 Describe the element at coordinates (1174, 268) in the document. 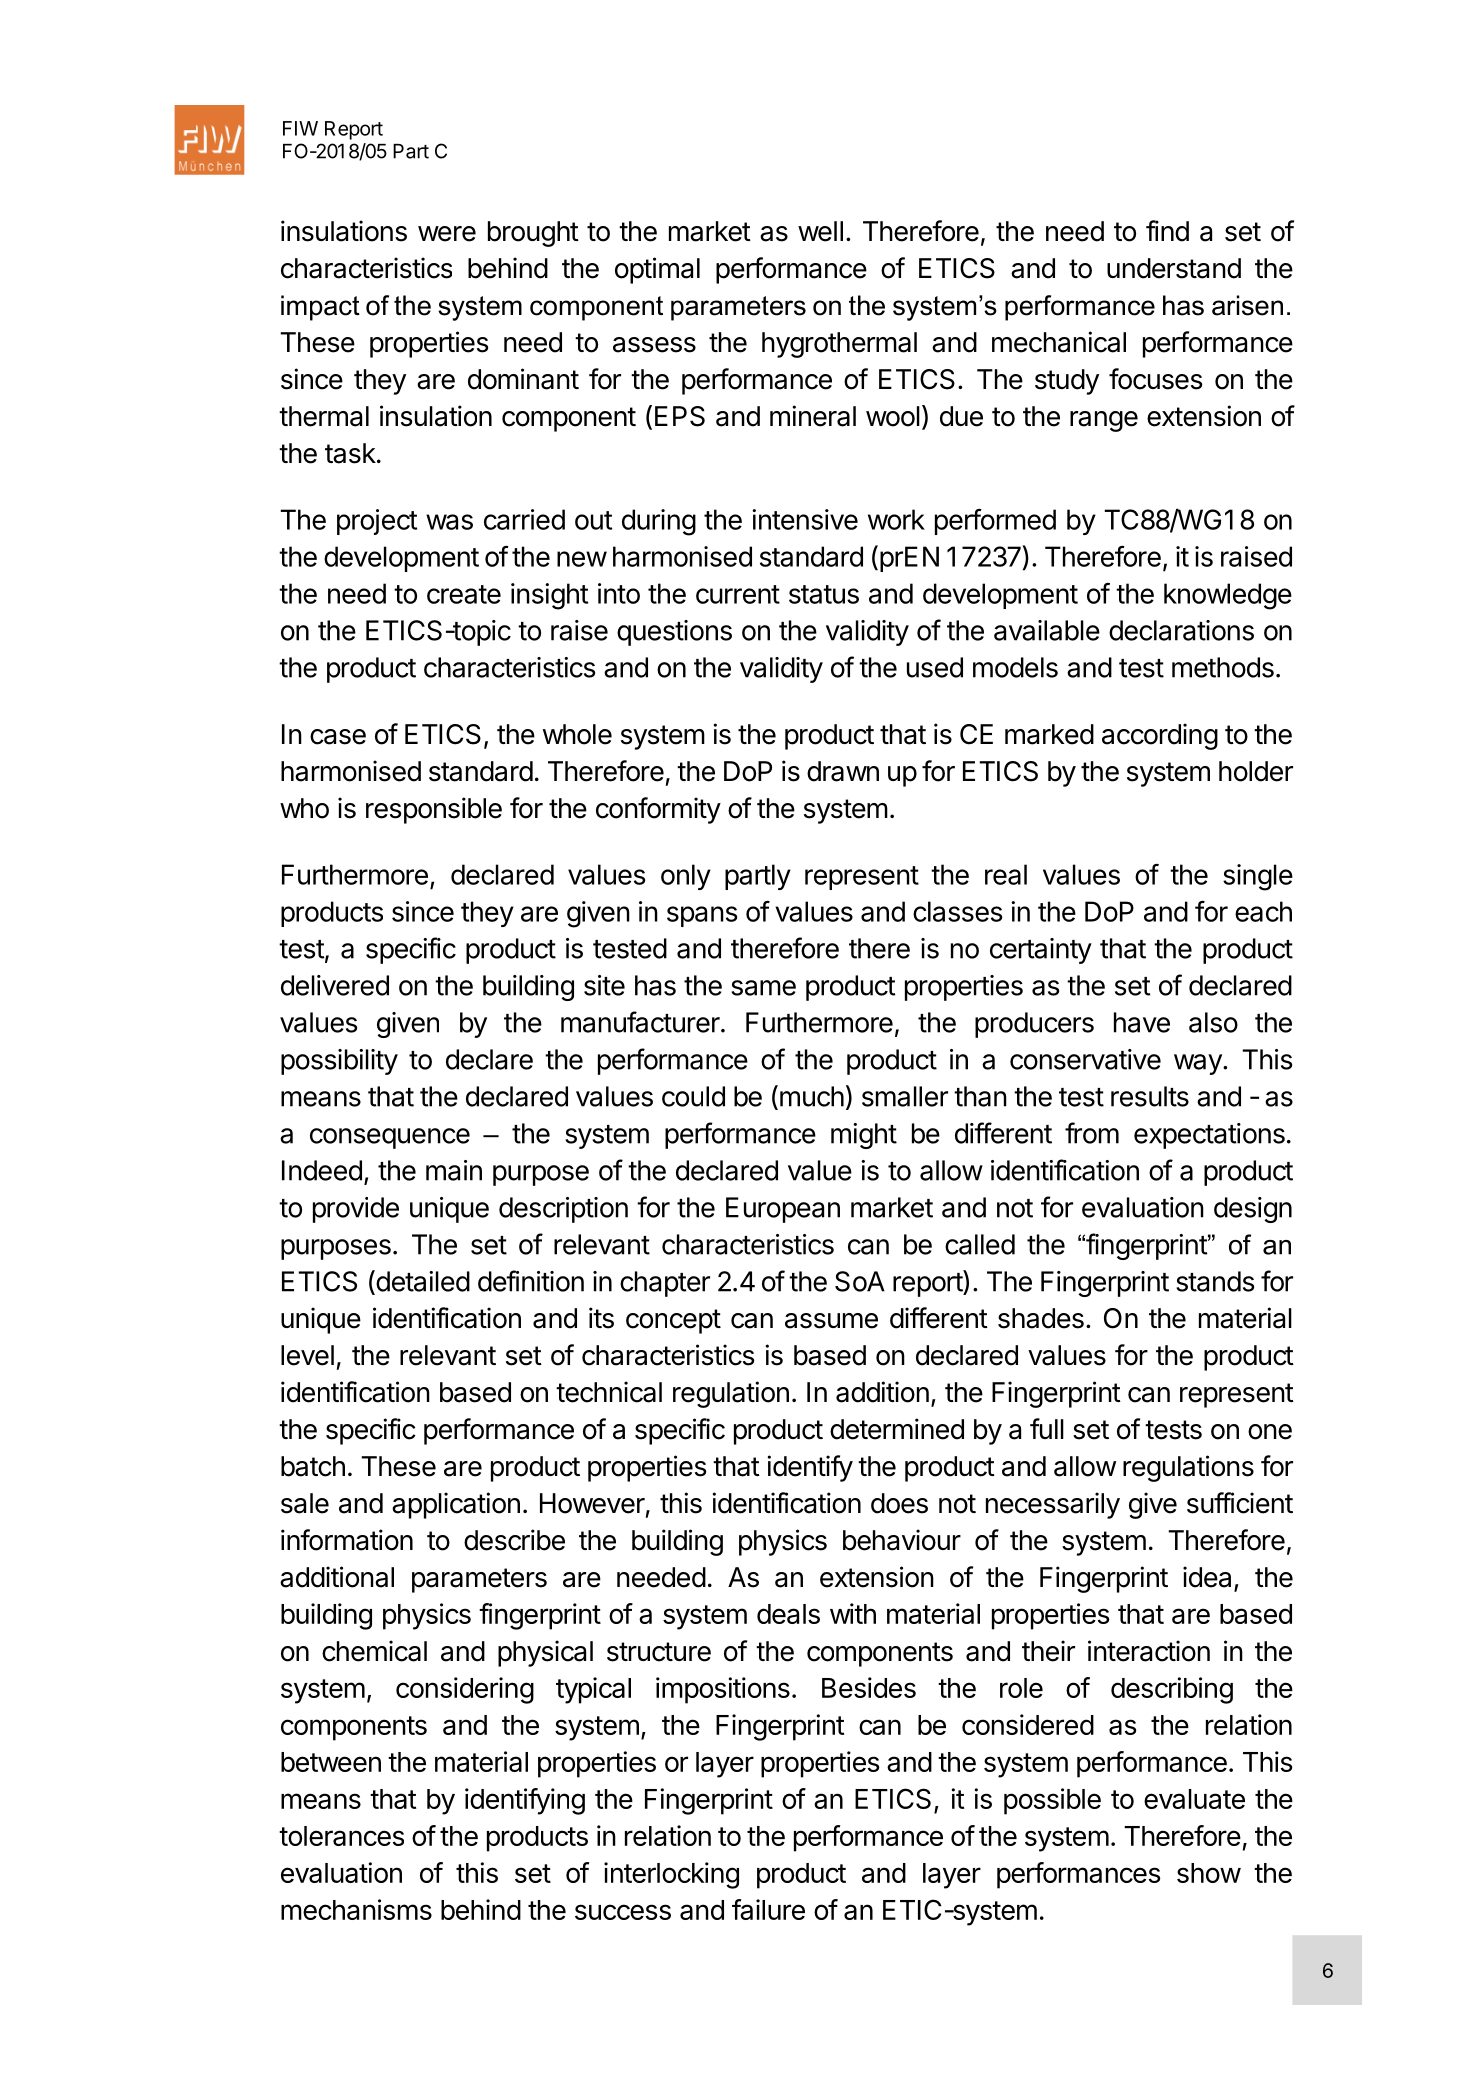

I see `understand` at that location.
